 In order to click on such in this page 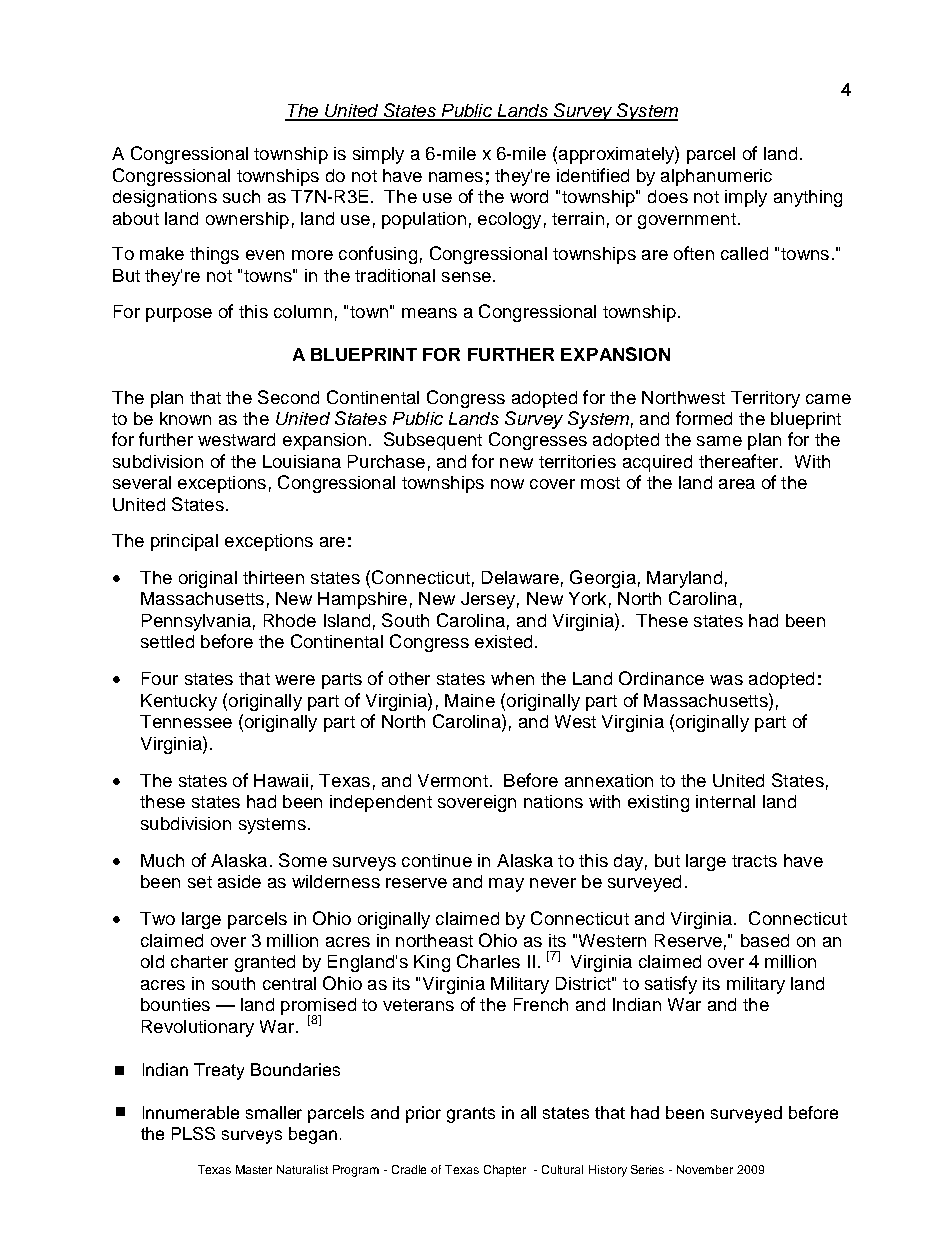, I will do `click(241, 196)`.
